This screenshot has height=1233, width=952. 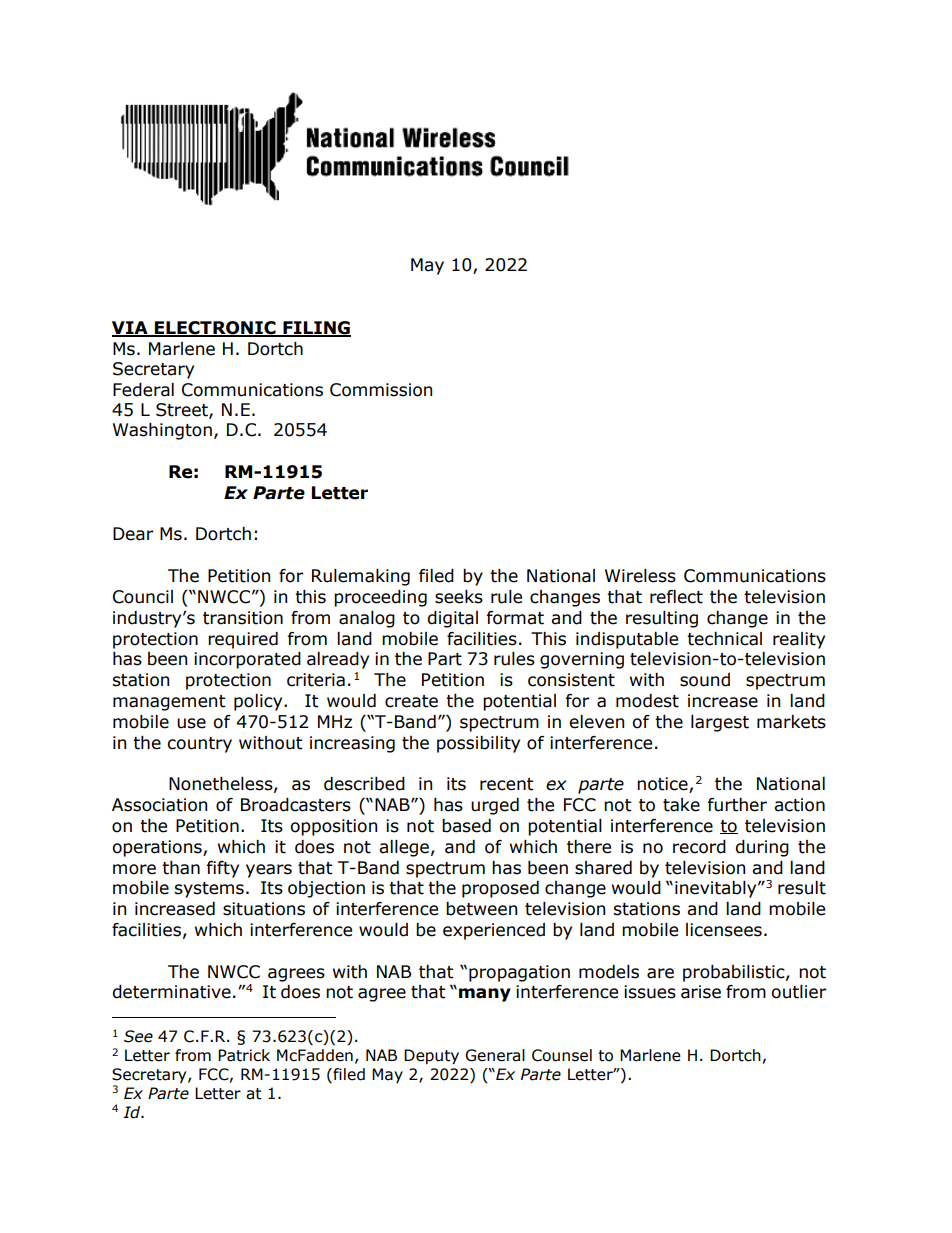 I want to click on urged, so click(x=495, y=806).
